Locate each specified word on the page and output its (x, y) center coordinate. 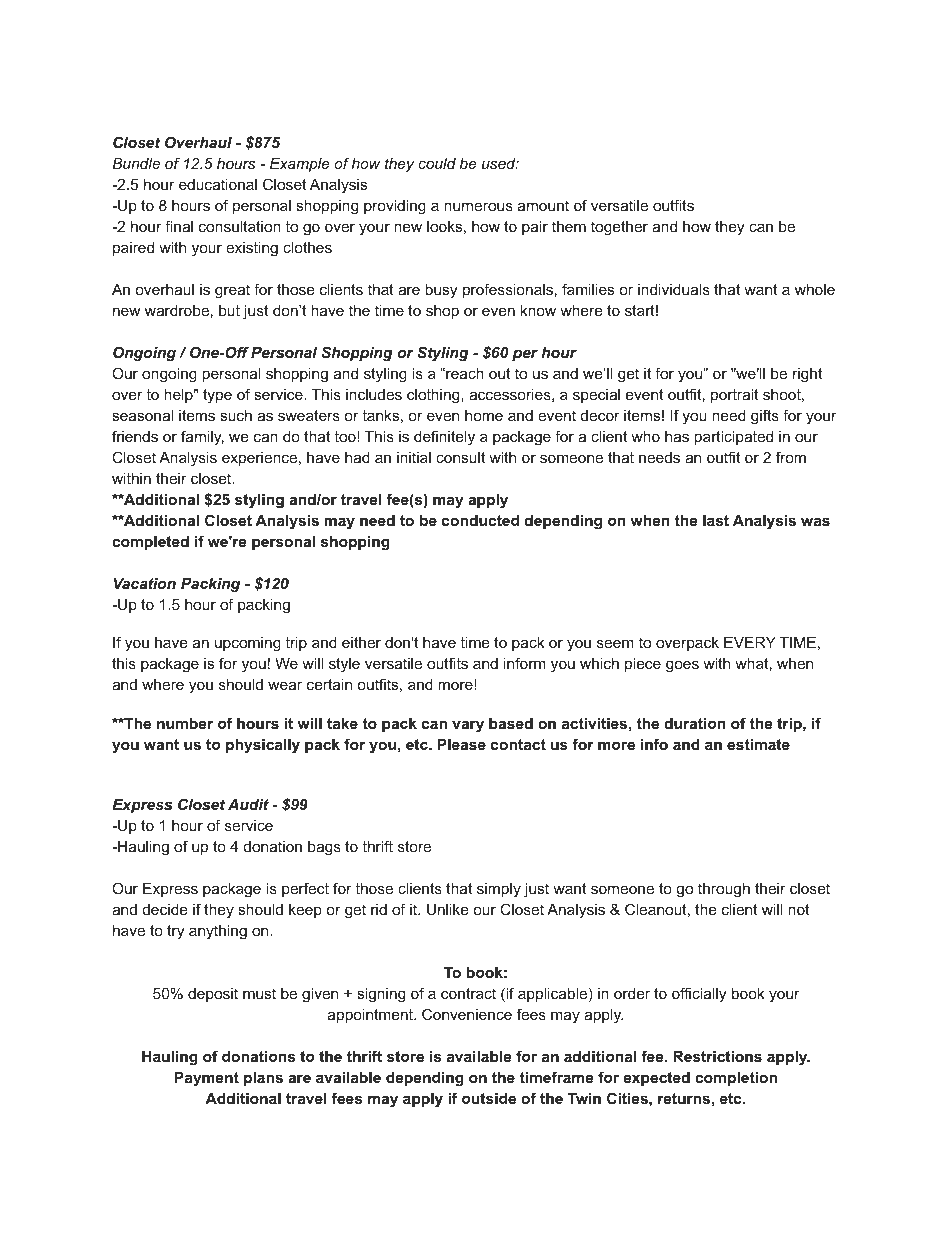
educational (218, 184)
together (619, 228)
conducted (480, 520)
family (202, 438)
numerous (478, 206)
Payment (207, 1079)
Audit (248, 804)
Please (462, 744)
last (716, 520)
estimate (758, 744)
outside (489, 1098)
